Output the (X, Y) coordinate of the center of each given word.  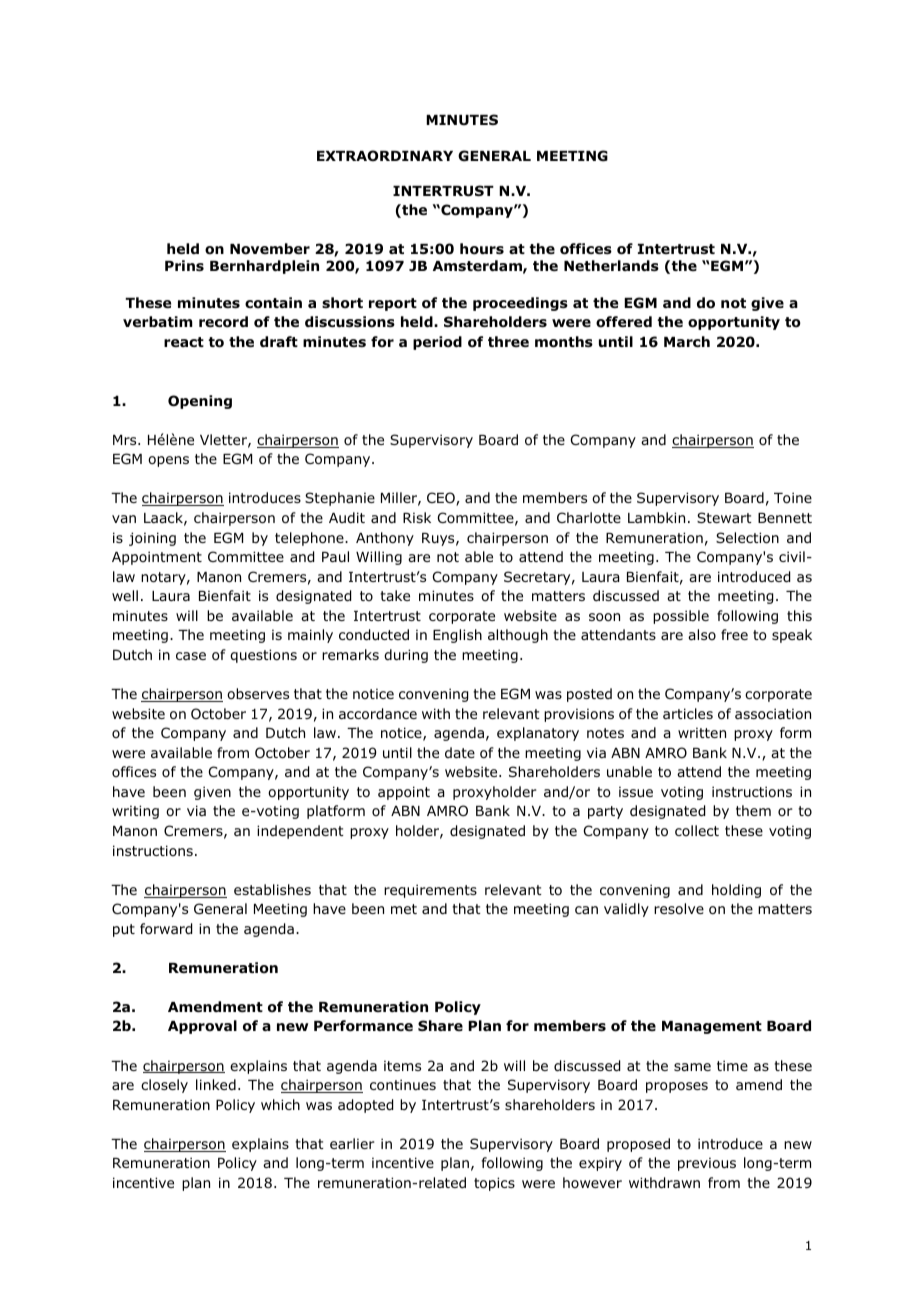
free (734, 634)
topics (494, 1184)
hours (482, 249)
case (191, 656)
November (270, 249)
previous (707, 1164)
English (457, 636)
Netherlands (611, 265)
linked (216, 1084)
